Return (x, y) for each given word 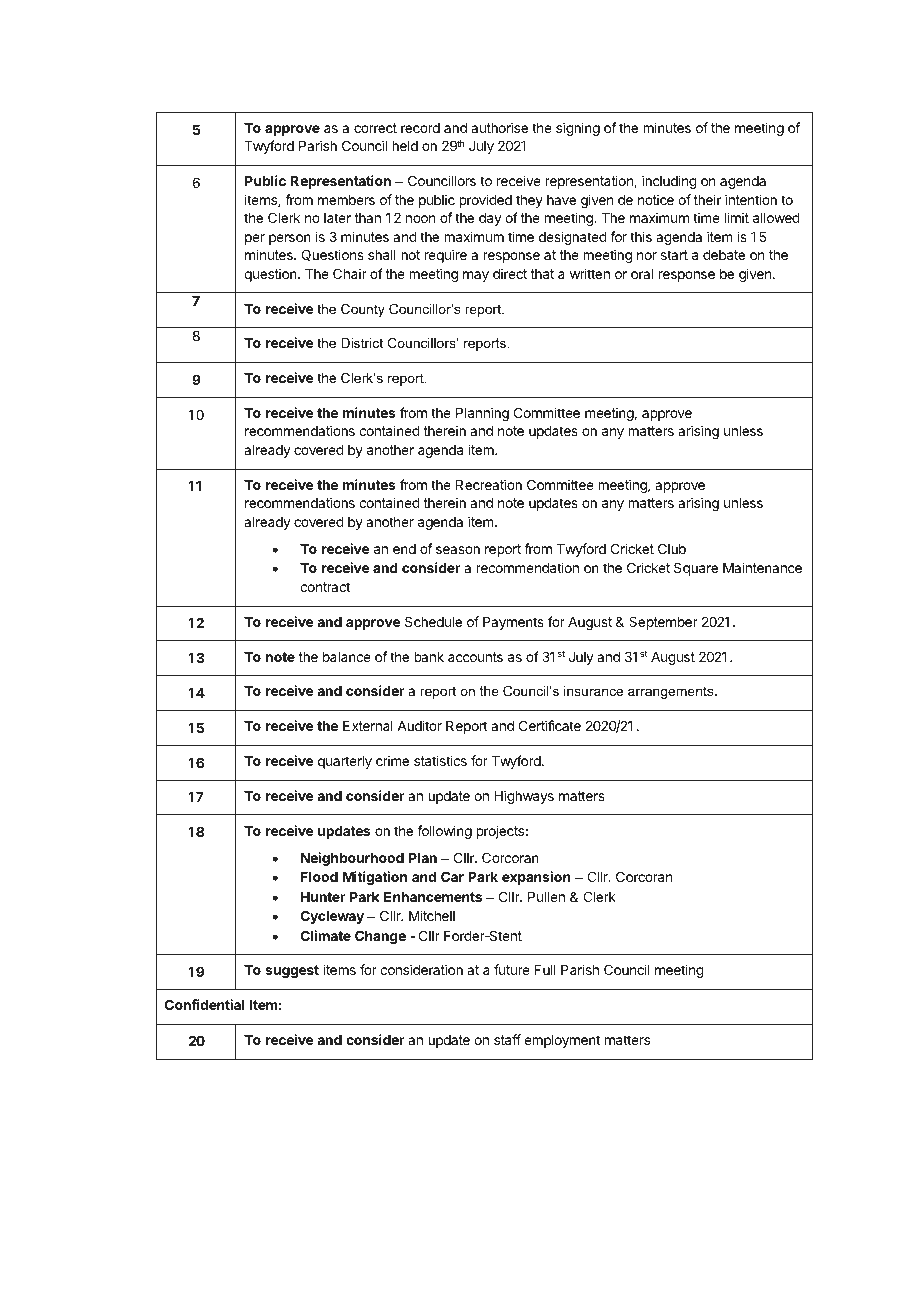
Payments (513, 623)
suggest (292, 971)
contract (325, 587)
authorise (499, 127)
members (346, 200)
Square (696, 569)
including (669, 182)
